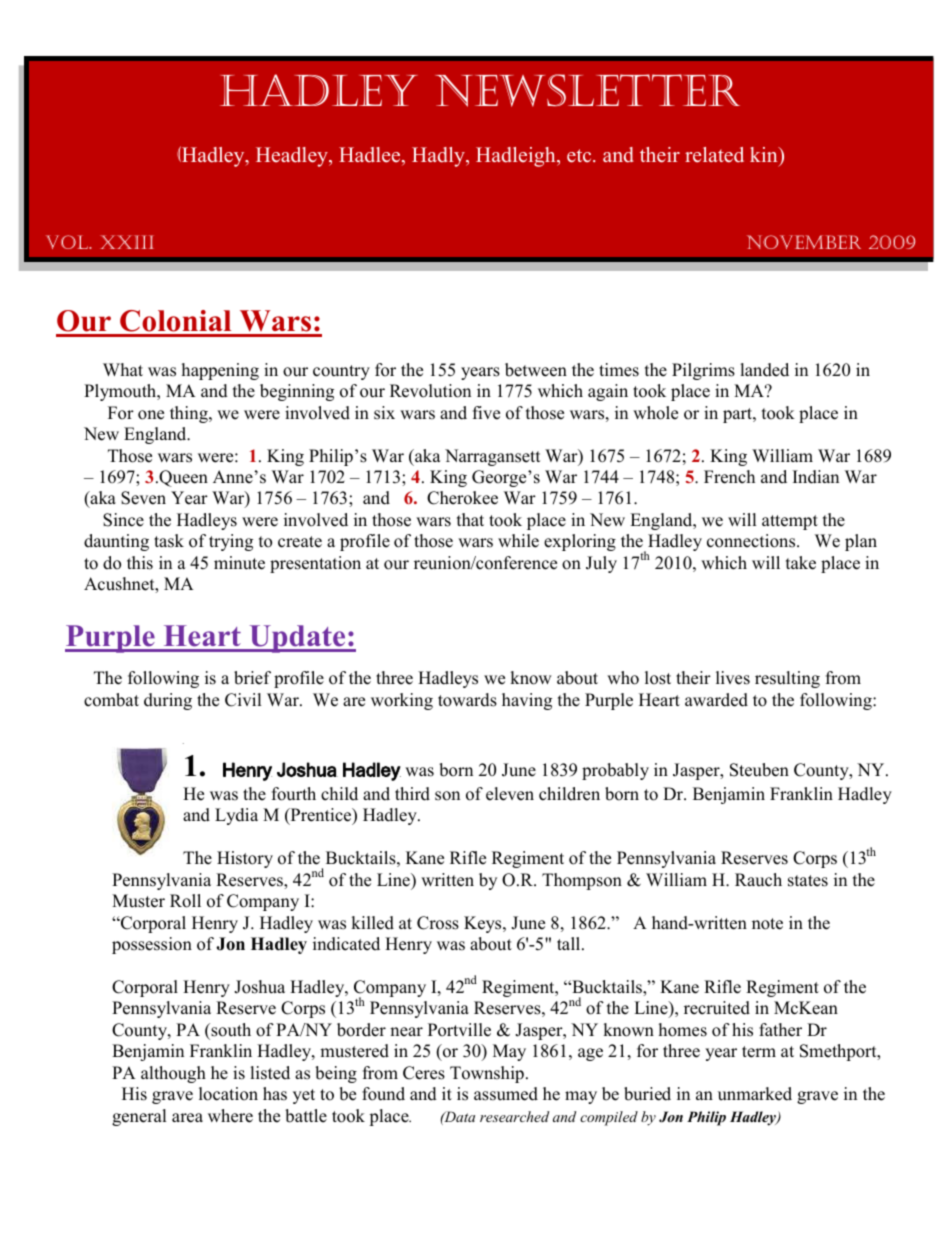 This screenshot has height=1233, width=952. Describe the element at coordinates (787, 679) in the screenshot. I see `resulting` at that location.
